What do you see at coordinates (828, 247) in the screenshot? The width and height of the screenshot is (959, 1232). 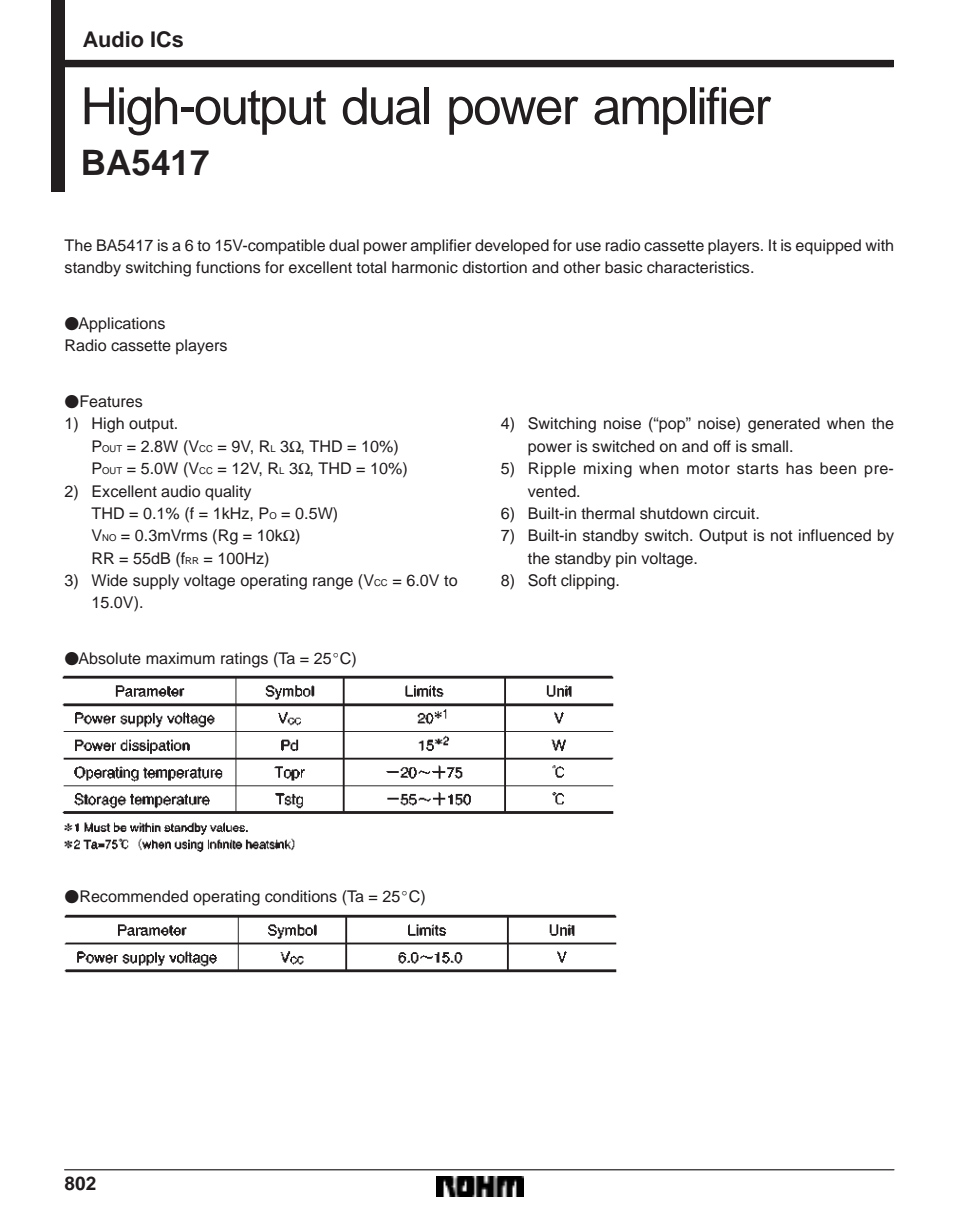 I see `equipped` at bounding box center [828, 247].
